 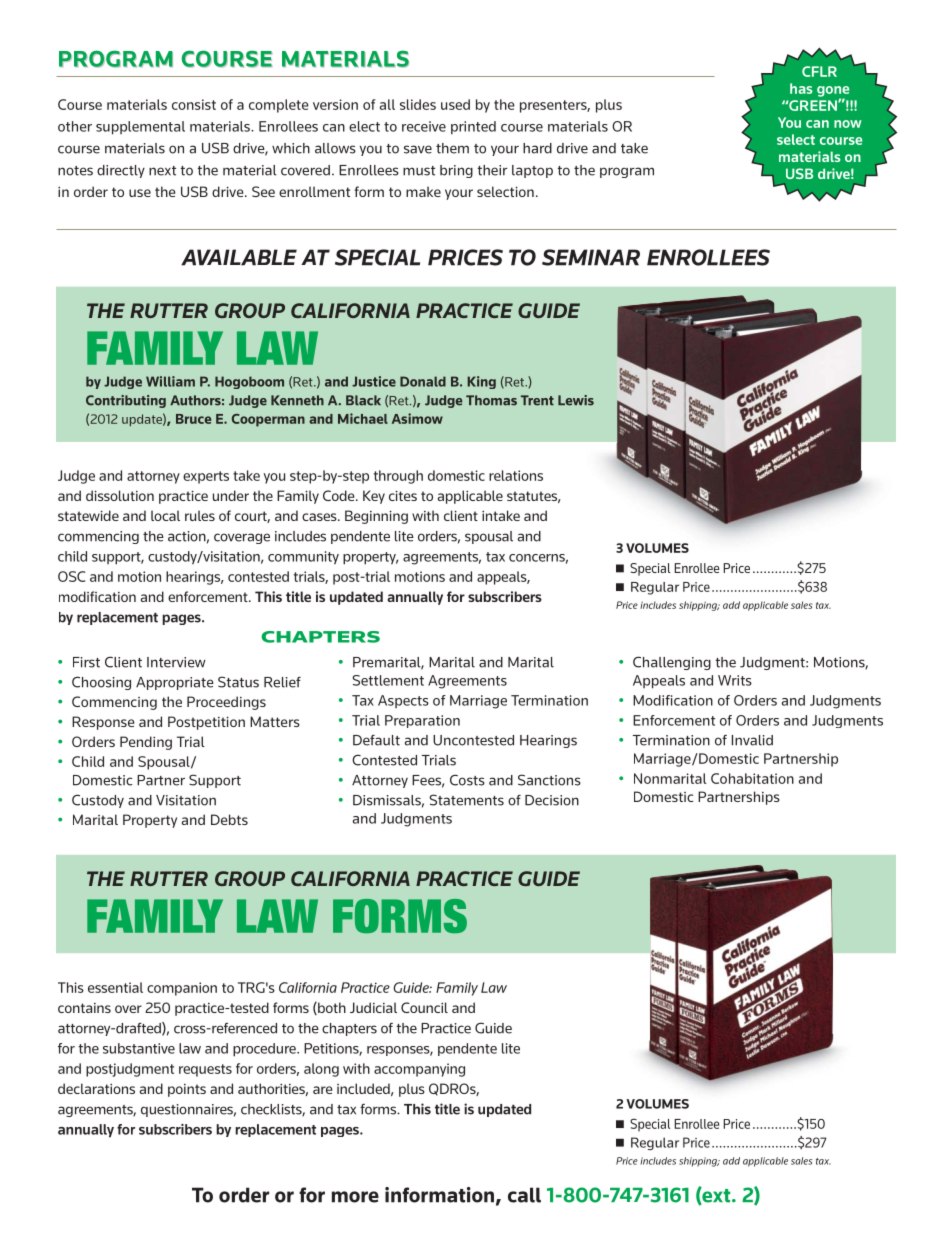 I want to click on has, so click(x=801, y=88).
